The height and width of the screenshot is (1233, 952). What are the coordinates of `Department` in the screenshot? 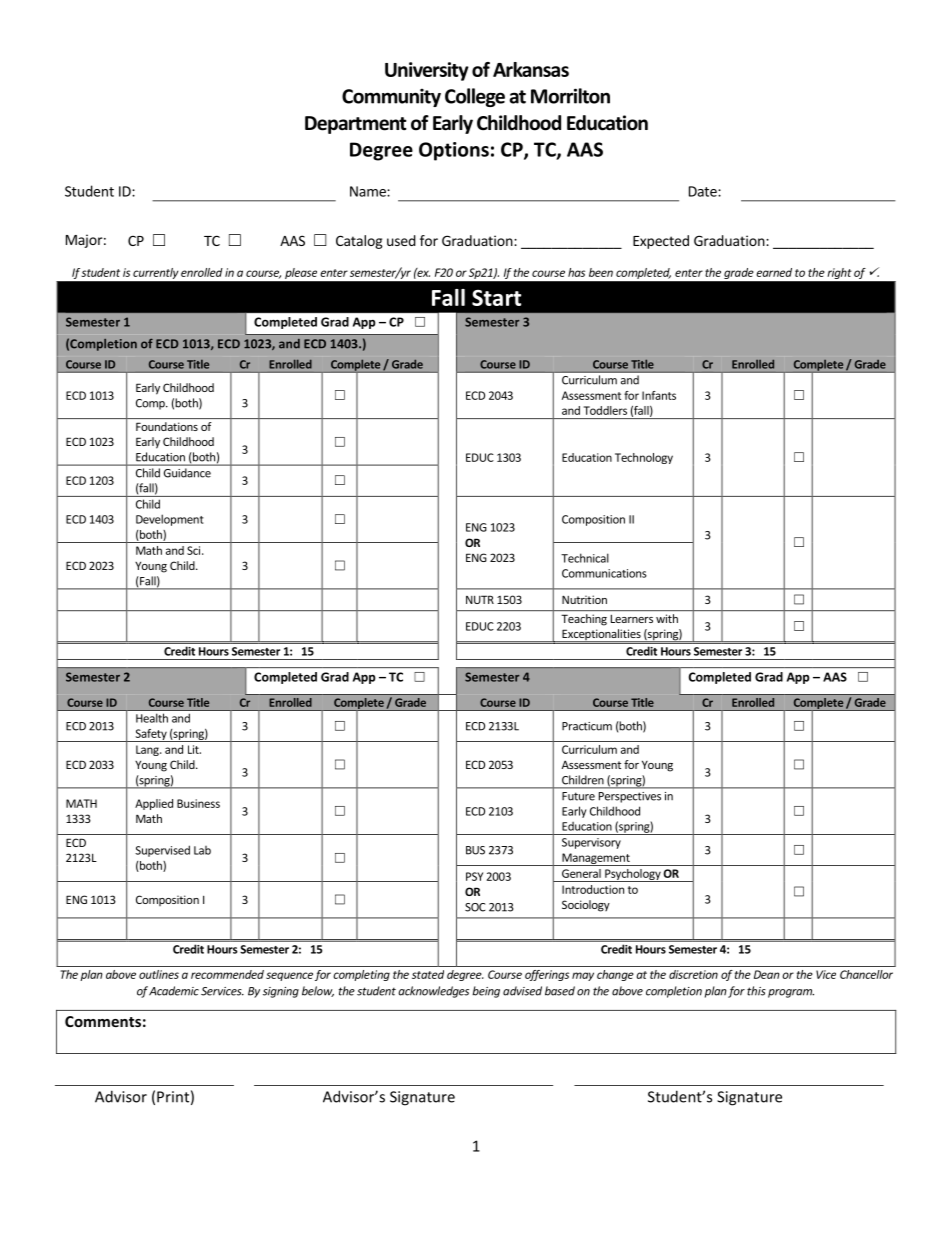 It's located at (356, 125).
